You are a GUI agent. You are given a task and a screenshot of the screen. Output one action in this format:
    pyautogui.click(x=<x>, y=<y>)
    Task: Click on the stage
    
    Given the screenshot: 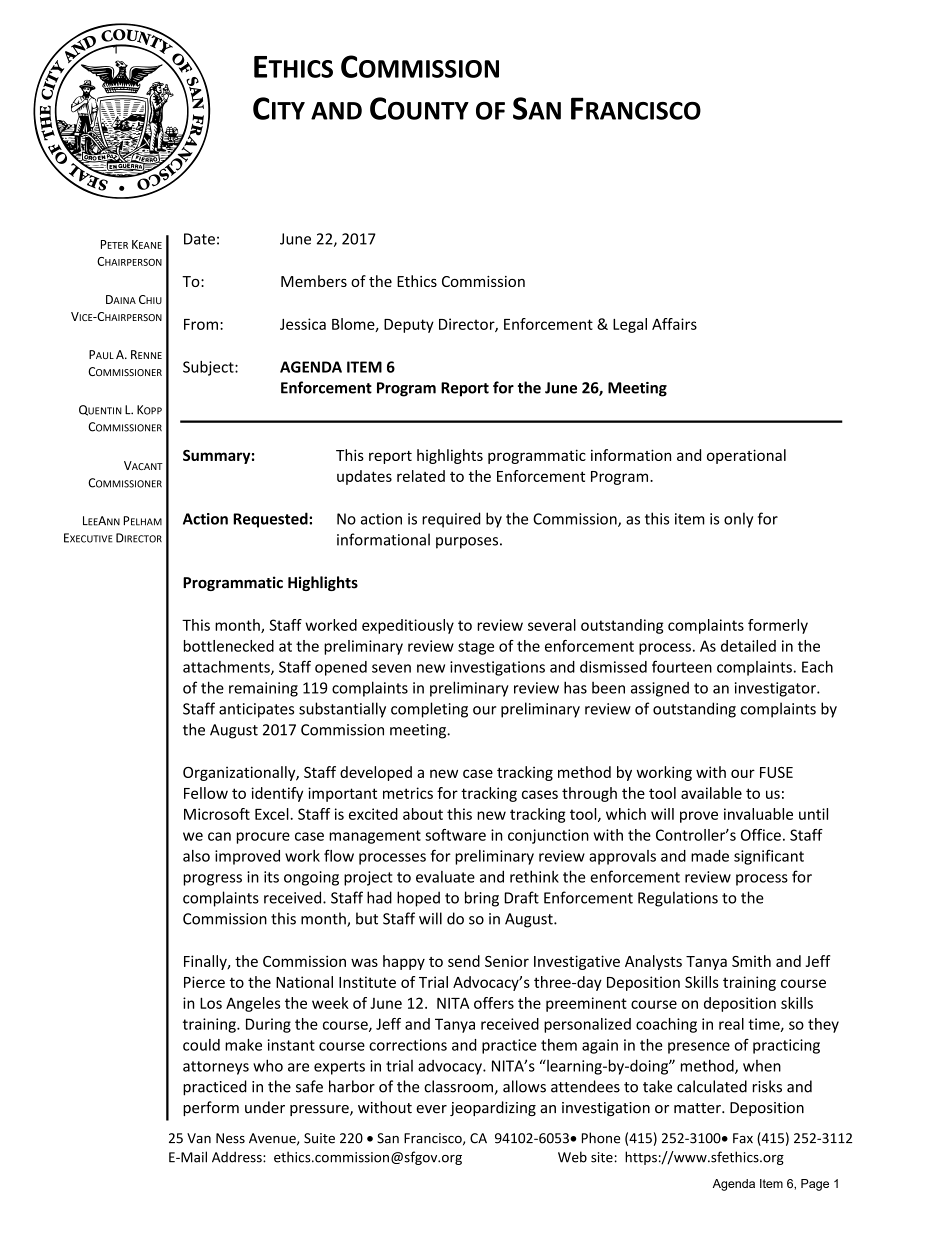 What is the action you would take?
    pyautogui.click(x=476, y=648)
